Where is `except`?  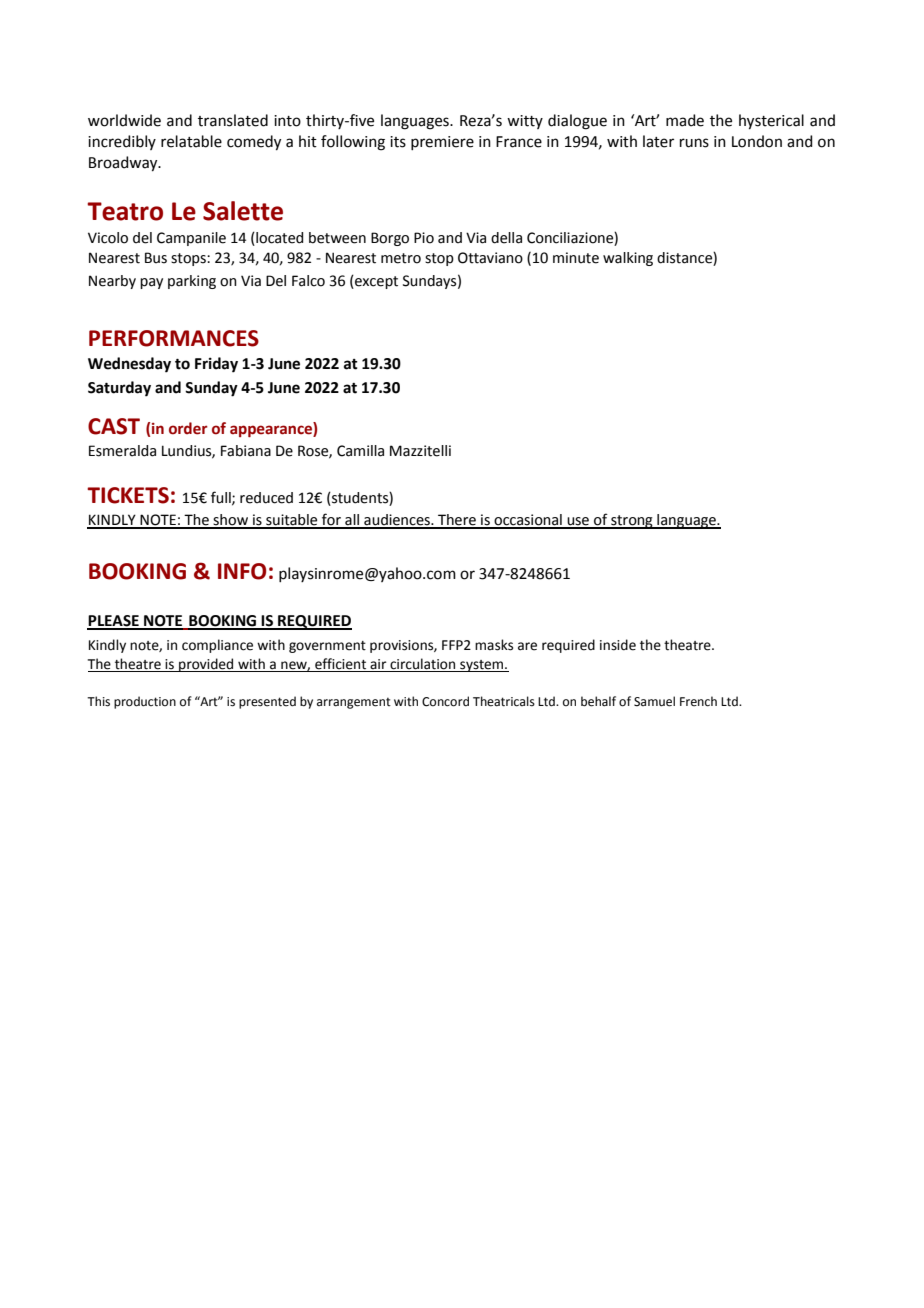
except is located at coordinates (375, 282).
